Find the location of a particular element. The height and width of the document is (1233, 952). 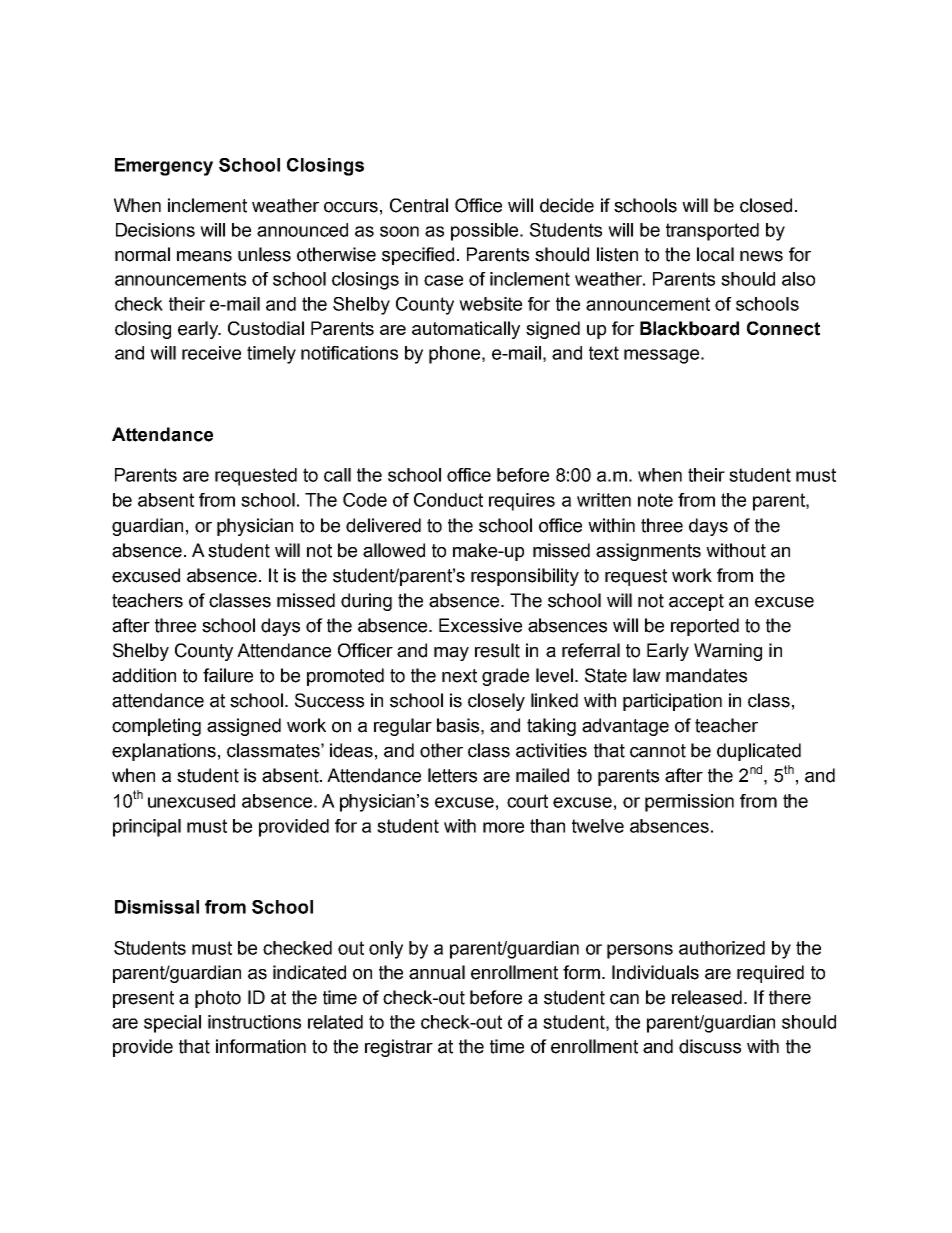

closed is located at coordinates (766, 205).
